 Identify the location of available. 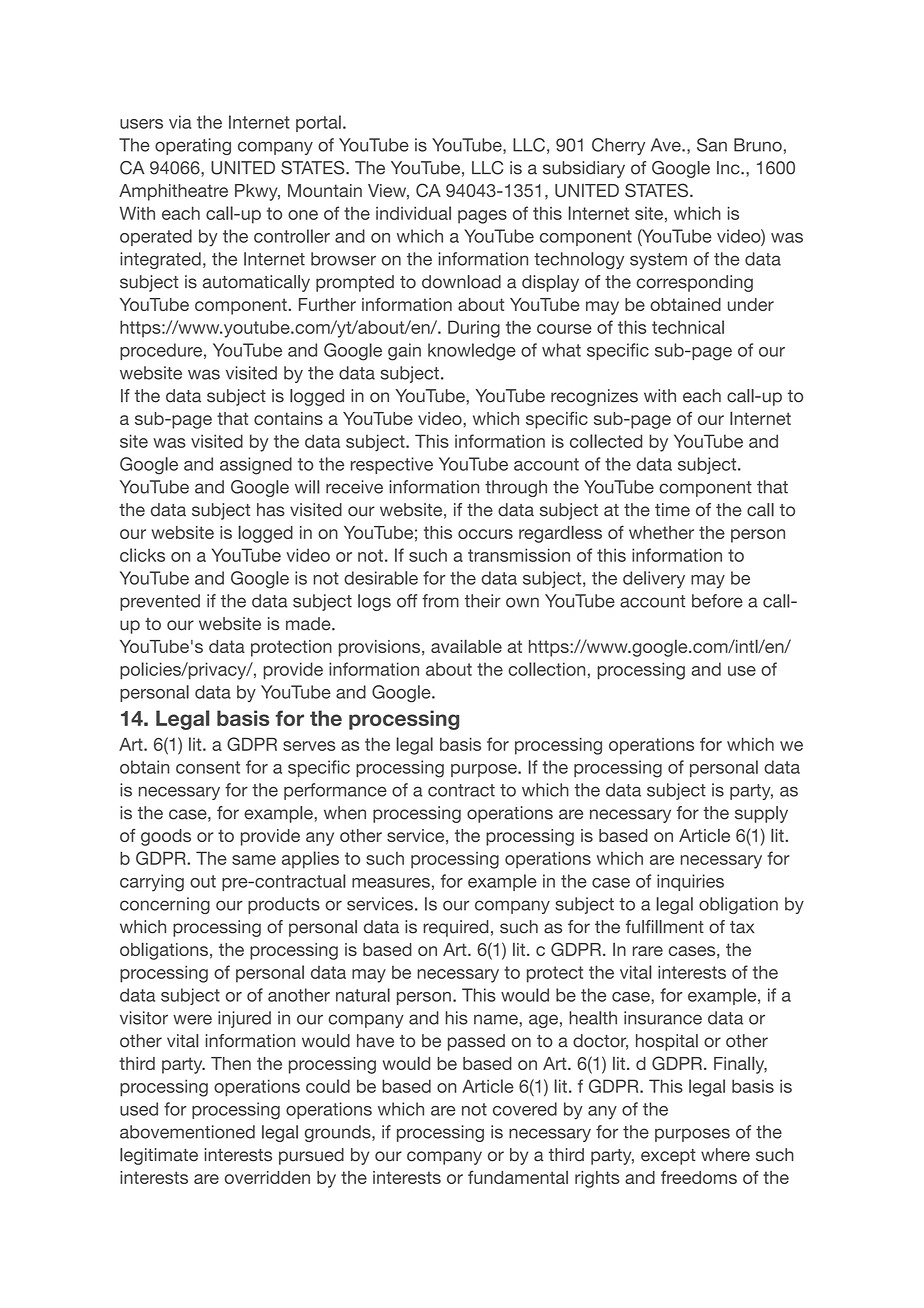
(466, 646).
